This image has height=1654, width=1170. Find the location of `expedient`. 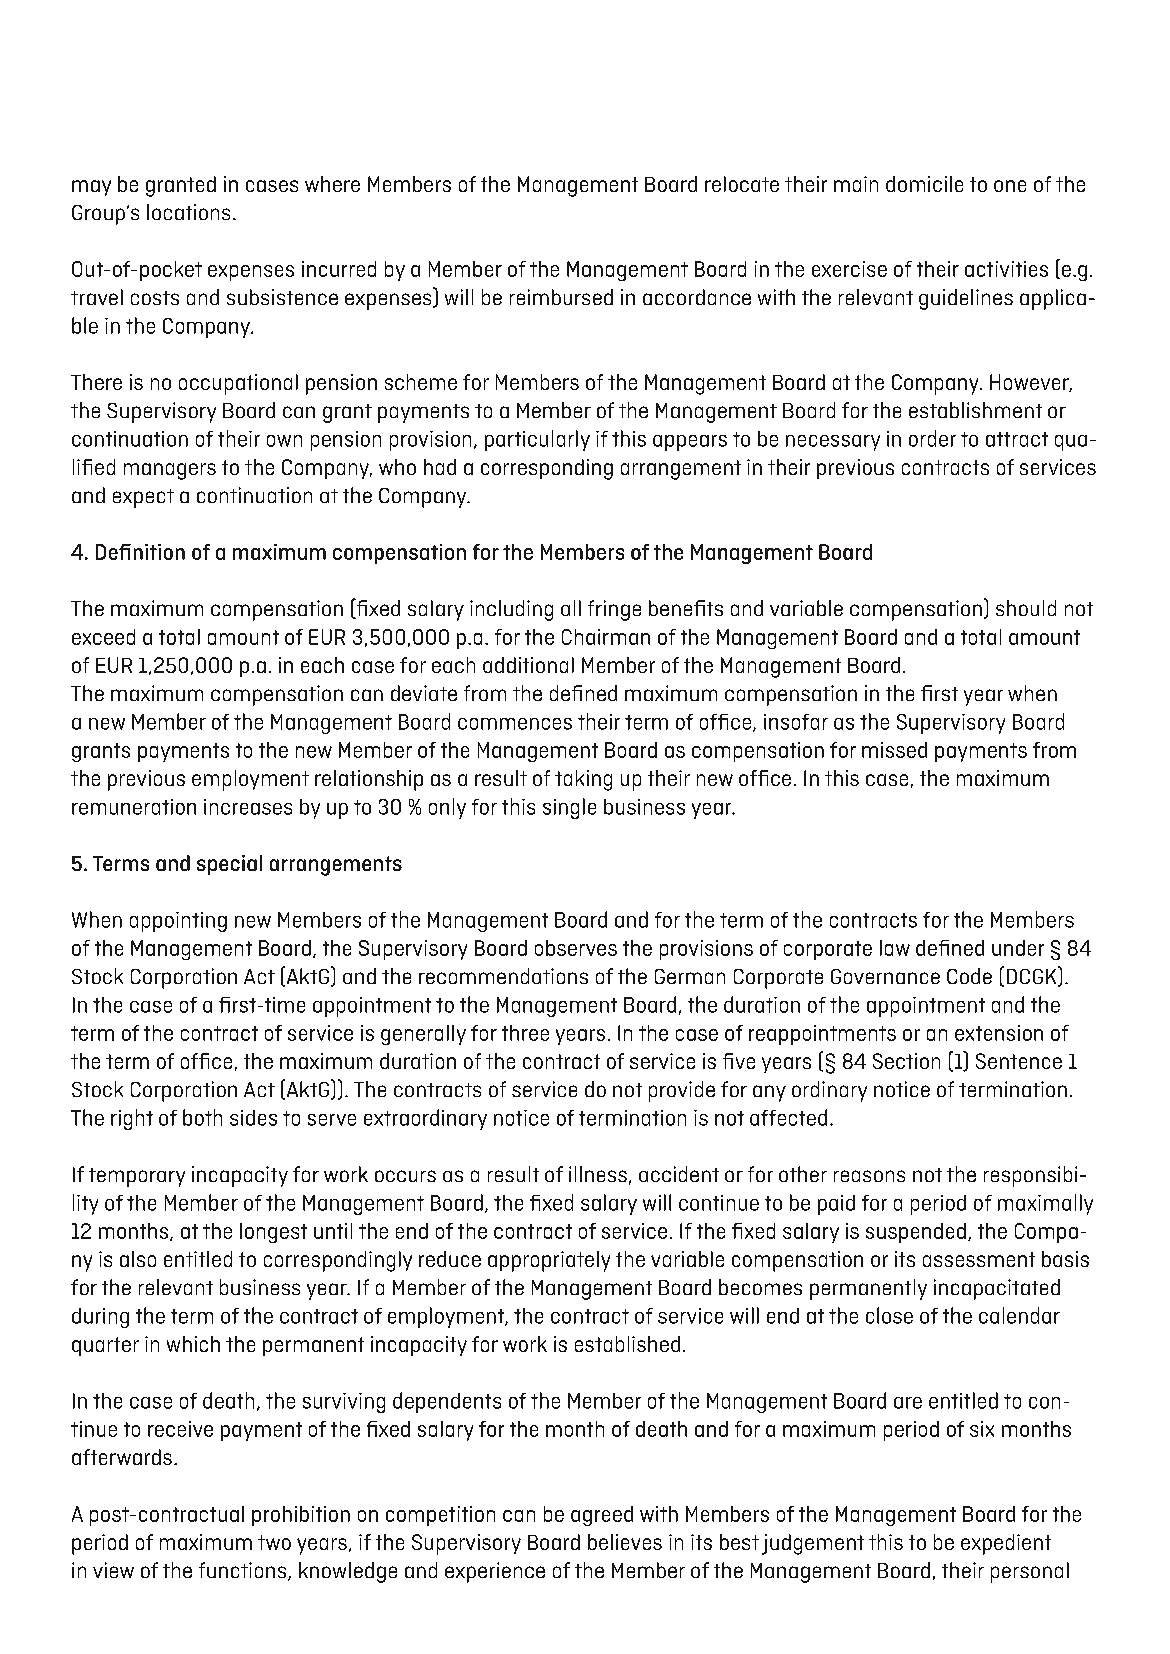

expedient is located at coordinates (1006, 1544).
